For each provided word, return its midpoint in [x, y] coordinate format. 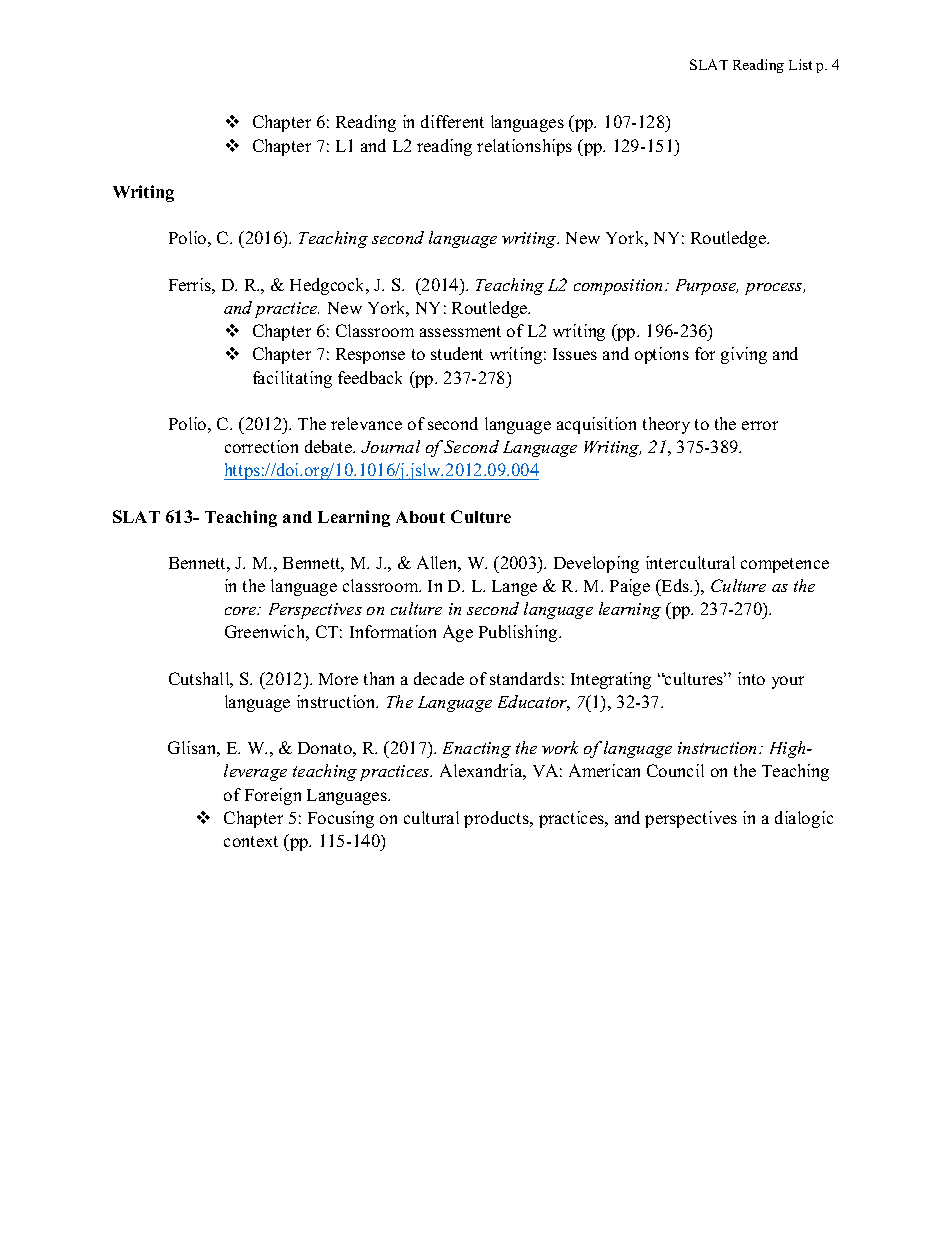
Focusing [341, 819]
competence [785, 565]
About [420, 517]
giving [744, 355]
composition [620, 287]
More [338, 679]
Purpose [707, 287]
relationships [524, 147]
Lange [514, 588]
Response [370, 356]
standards [525, 678]
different [452, 121]
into [751, 678]
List [800, 64]
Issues [575, 354]
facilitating [292, 379]
